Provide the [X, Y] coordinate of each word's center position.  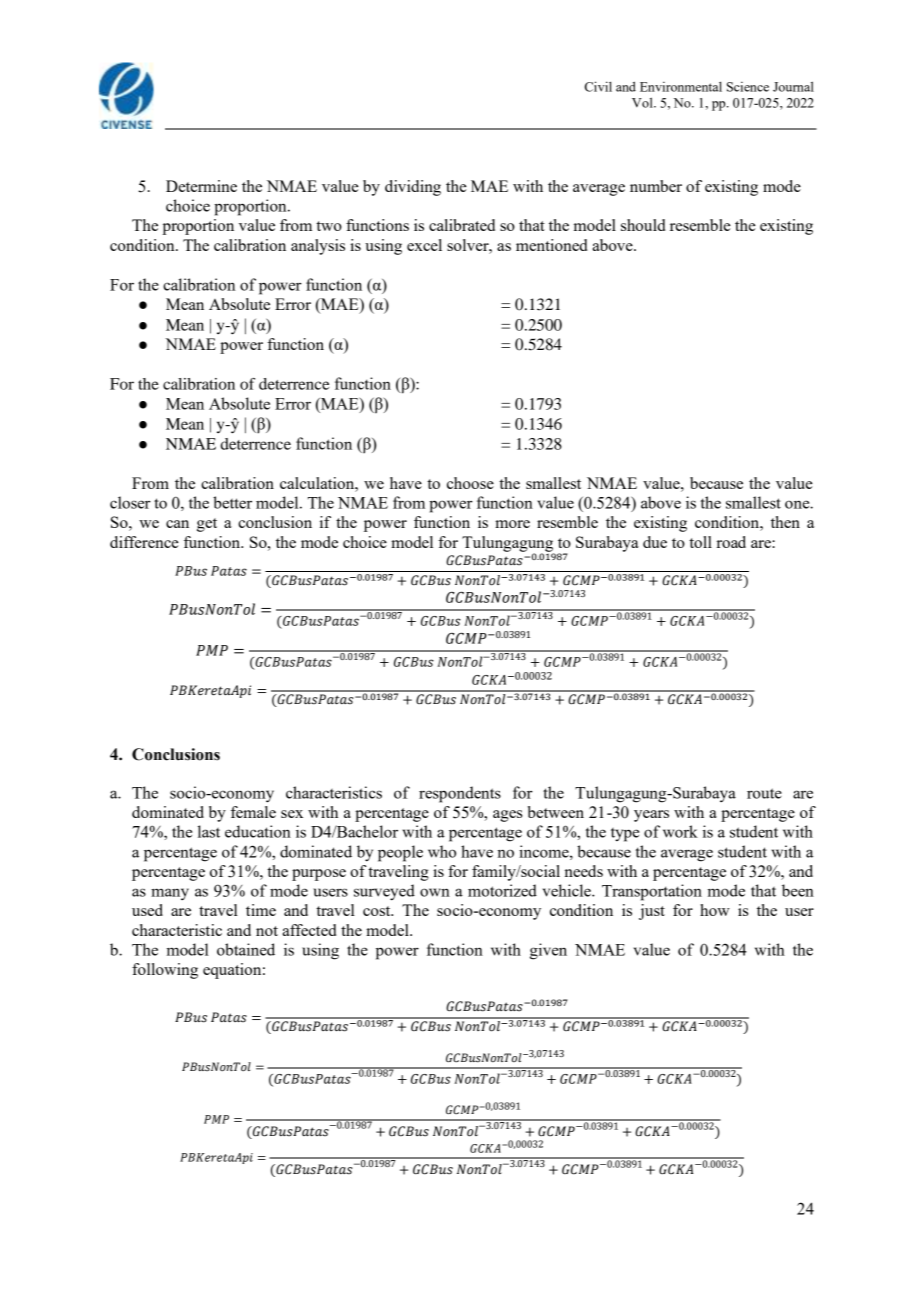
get [207, 525]
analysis [318, 247]
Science [748, 87]
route [764, 793]
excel [424, 245]
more [512, 524]
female [253, 812]
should [643, 225]
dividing [413, 188]
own [435, 892]
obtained [246, 949]
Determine [201, 186]
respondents [460, 794]
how [715, 910]
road [731, 542]
